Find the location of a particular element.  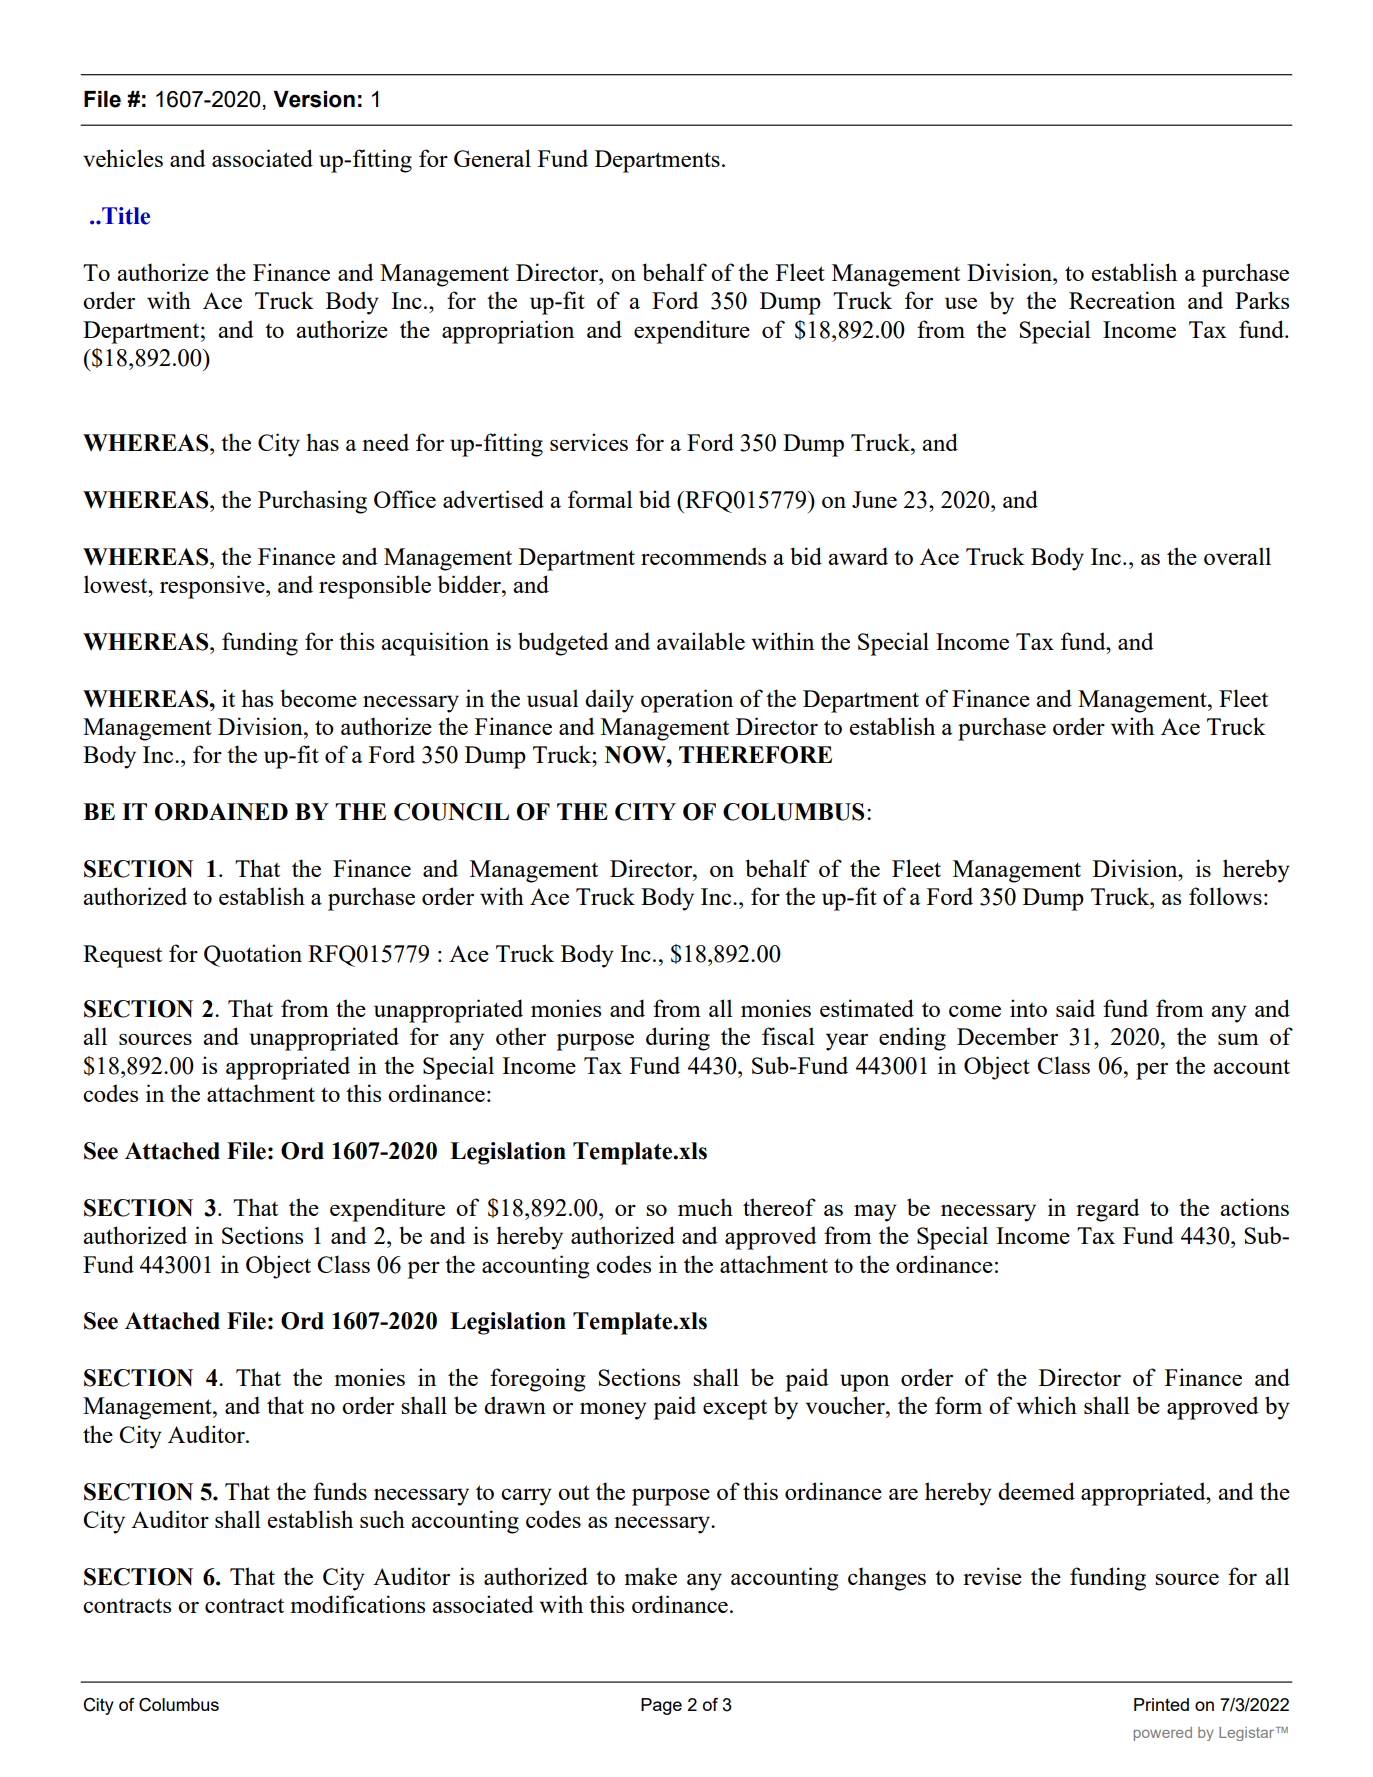

follows is located at coordinates (1225, 896).
